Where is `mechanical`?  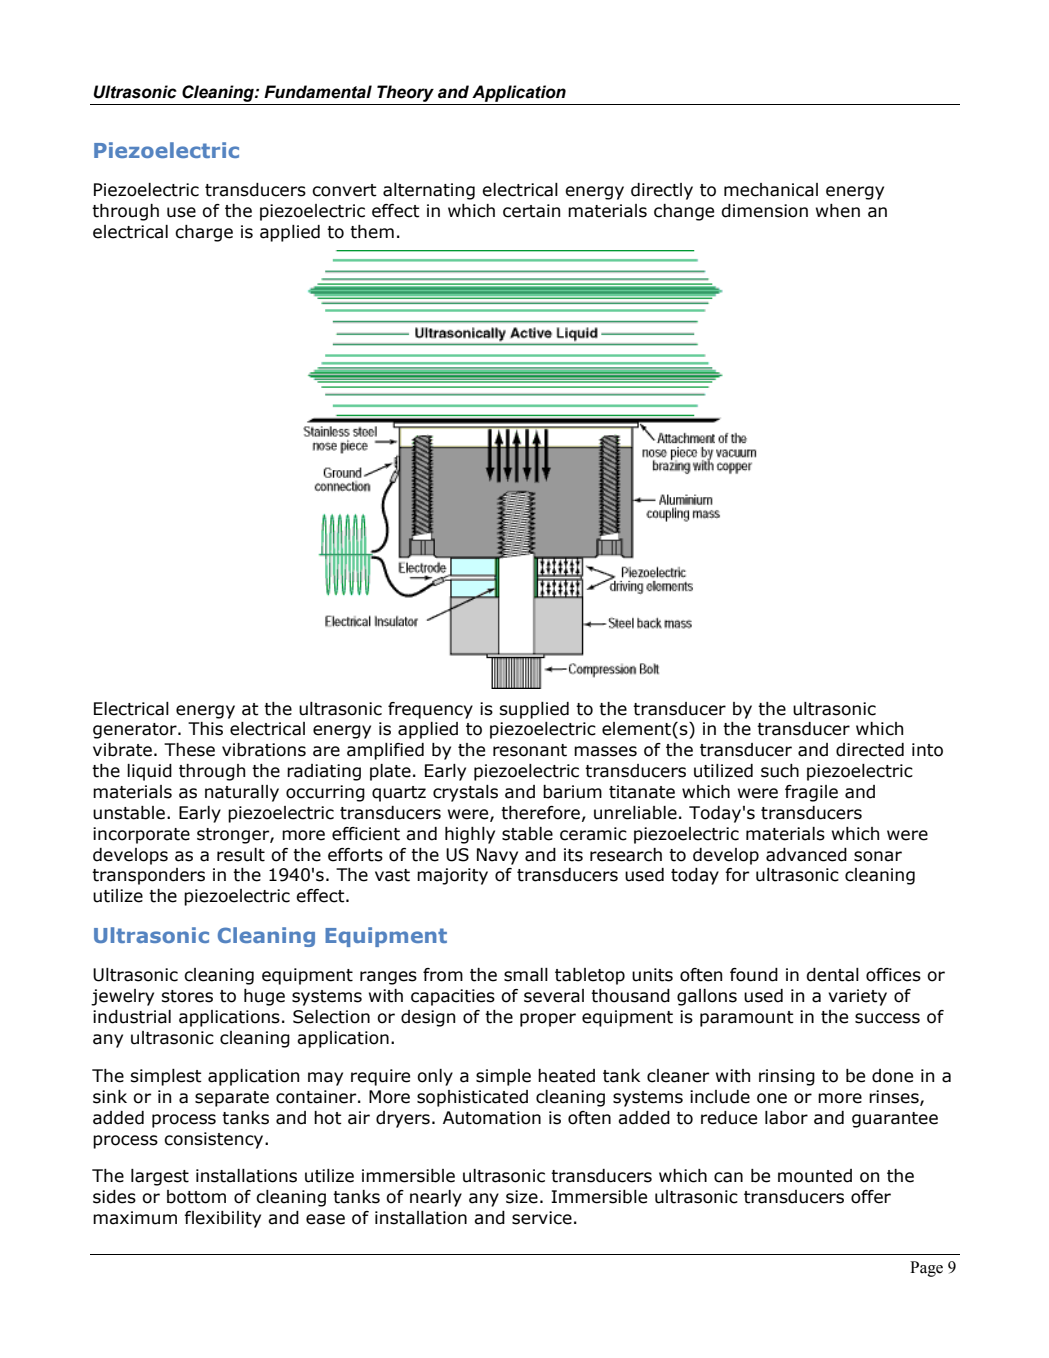 mechanical is located at coordinates (771, 190).
